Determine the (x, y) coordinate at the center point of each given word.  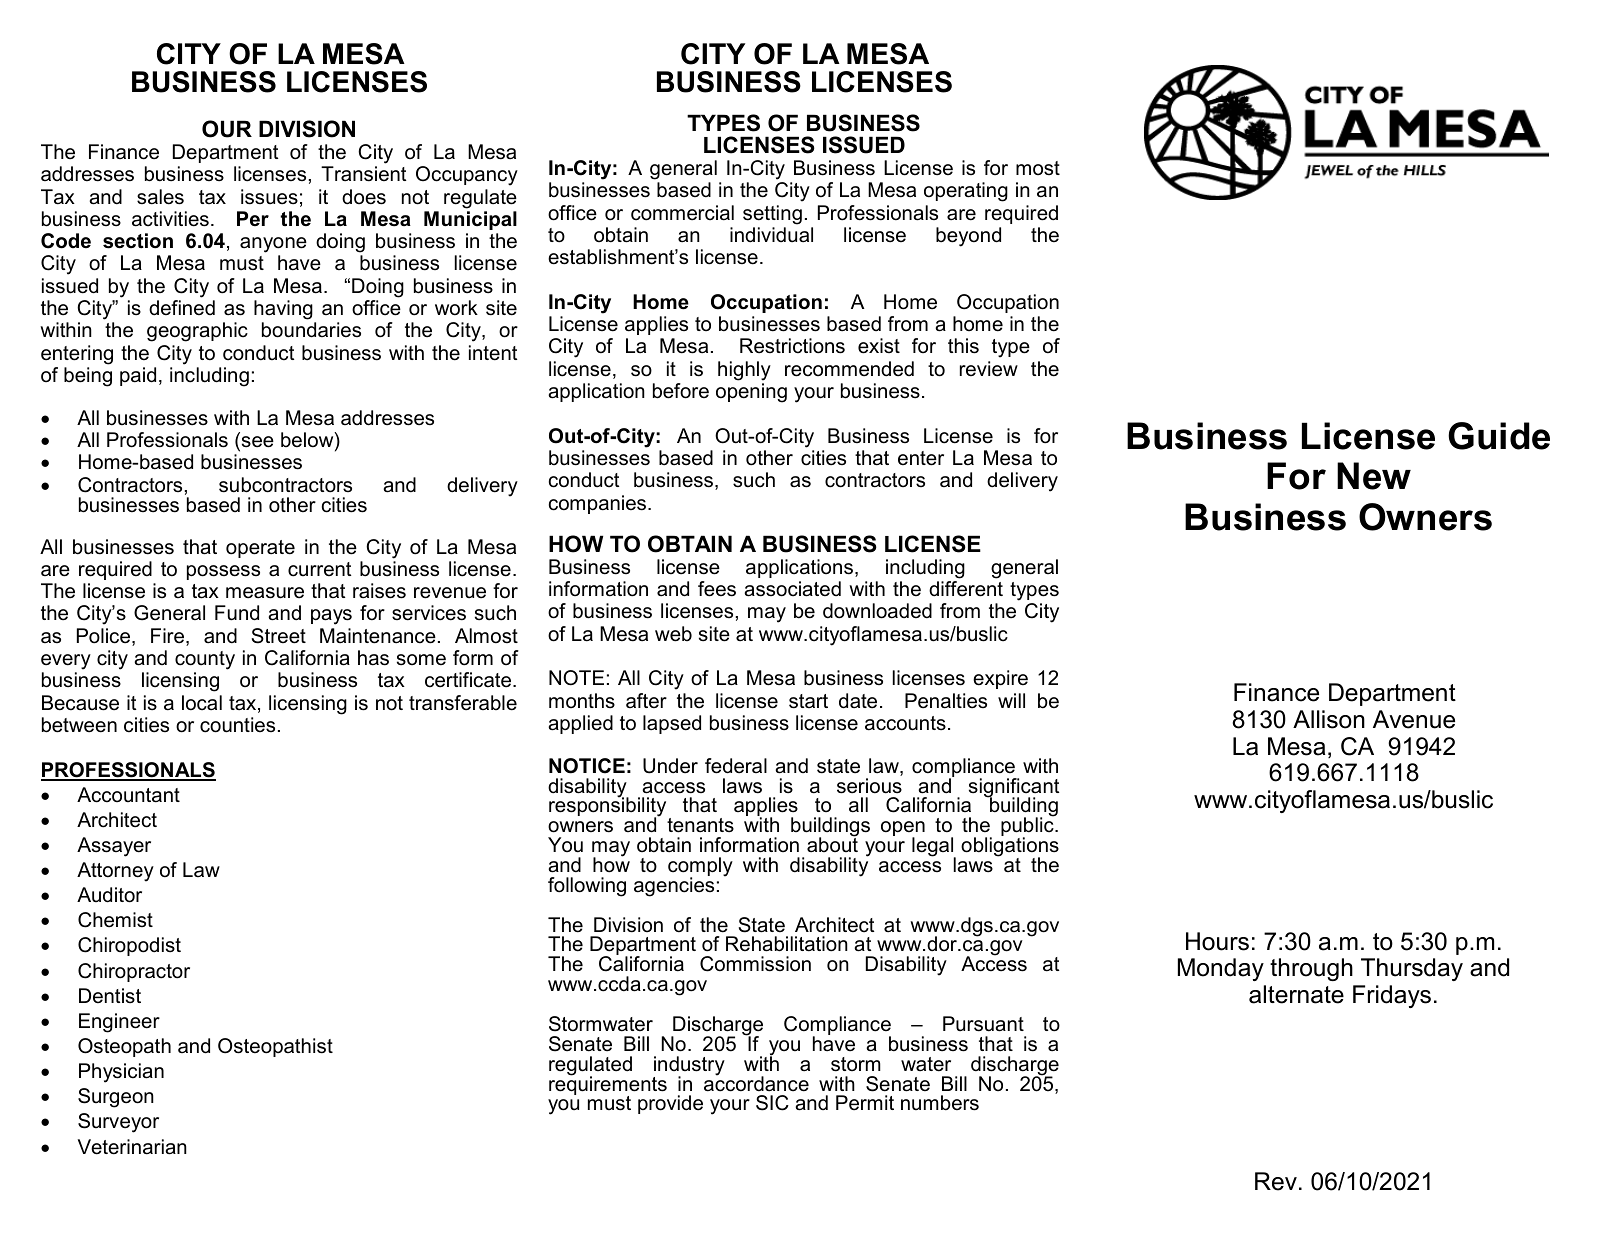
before (681, 391)
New (1374, 476)
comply (700, 868)
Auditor (109, 895)
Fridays (1392, 996)
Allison (1329, 719)
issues (269, 197)
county (205, 660)
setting (772, 215)
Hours (1217, 941)
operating (966, 192)
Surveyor (118, 1123)
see (256, 443)
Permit (865, 1103)
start (808, 701)
